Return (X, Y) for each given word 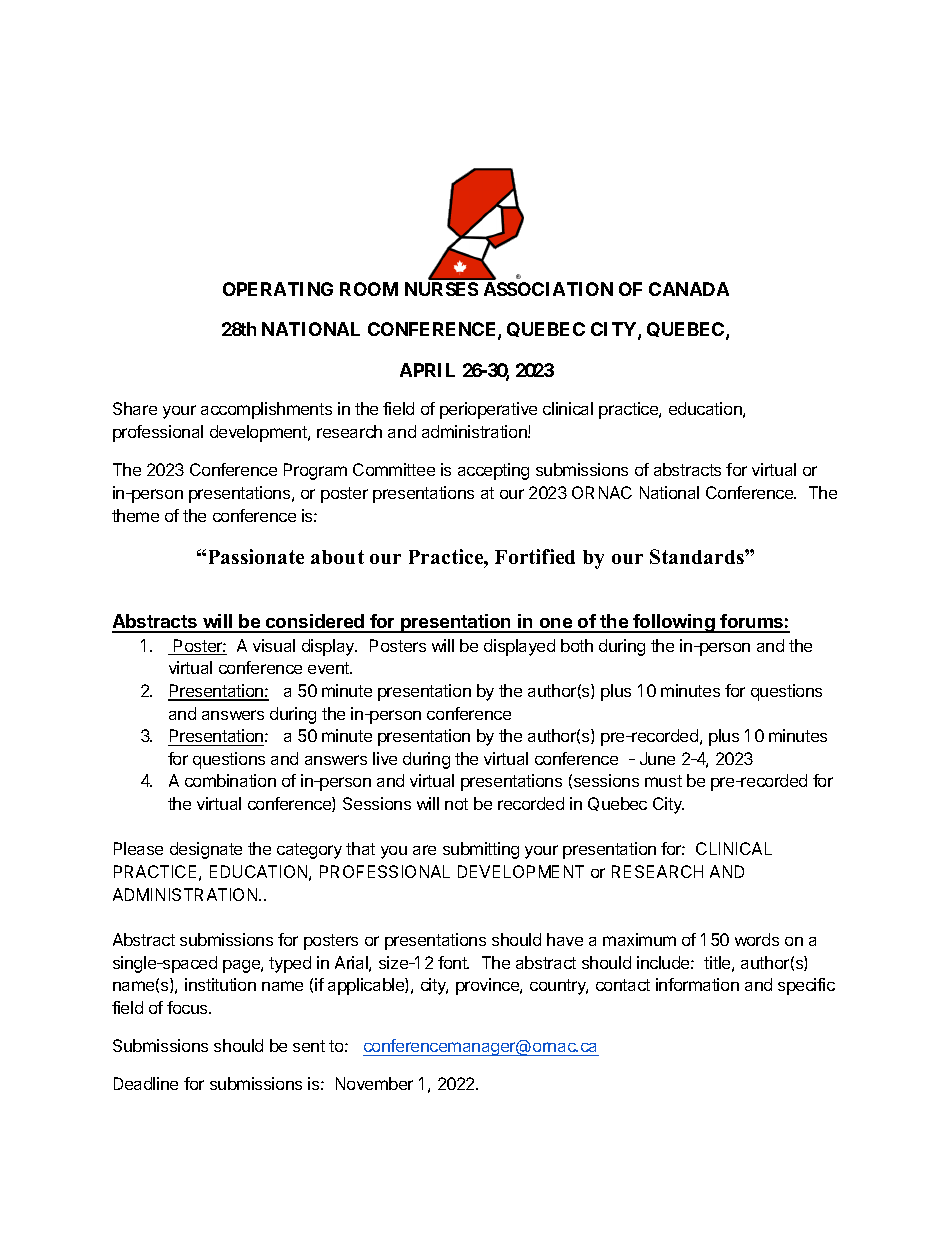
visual (274, 645)
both (577, 645)
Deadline (146, 1083)
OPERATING (278, 289)
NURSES (441, 289)
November (374, 1083)
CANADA (689, 289)
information (697, 984)
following (674, 623)
